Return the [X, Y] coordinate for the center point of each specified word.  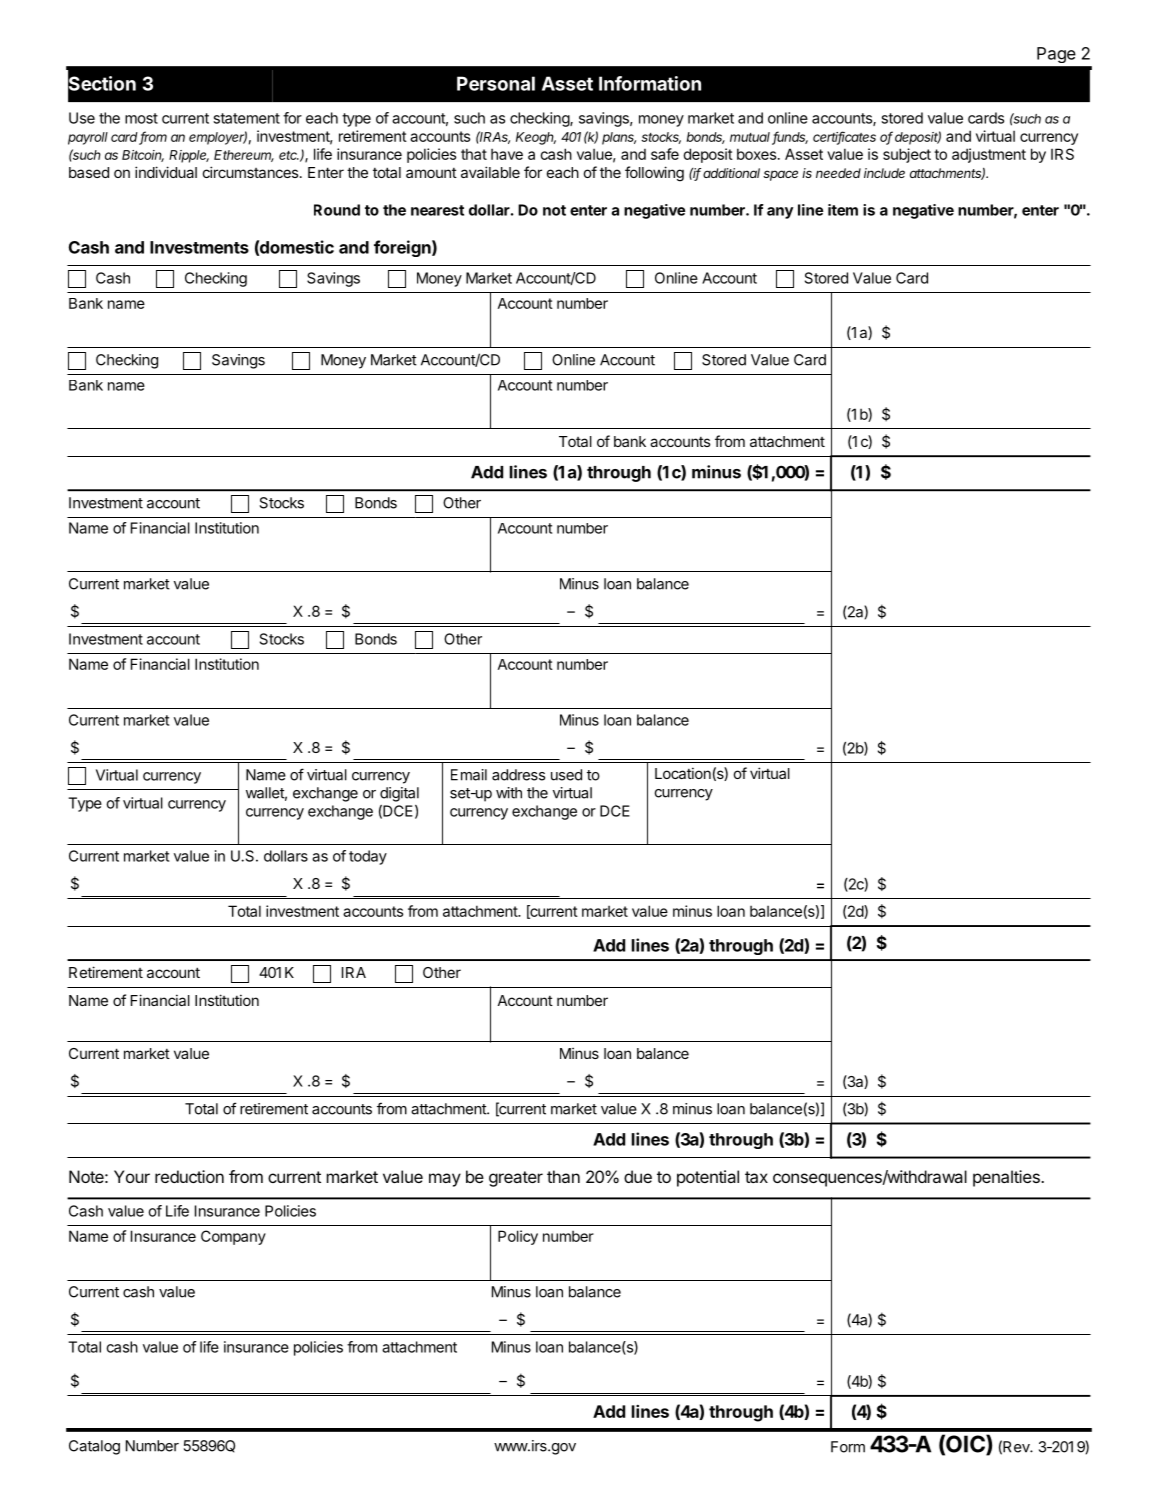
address [518, 775]
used [566, 775]
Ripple [189, 156]
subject [907, 155]
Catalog [94, 1447]
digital [399, 794]
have [507, 154]
